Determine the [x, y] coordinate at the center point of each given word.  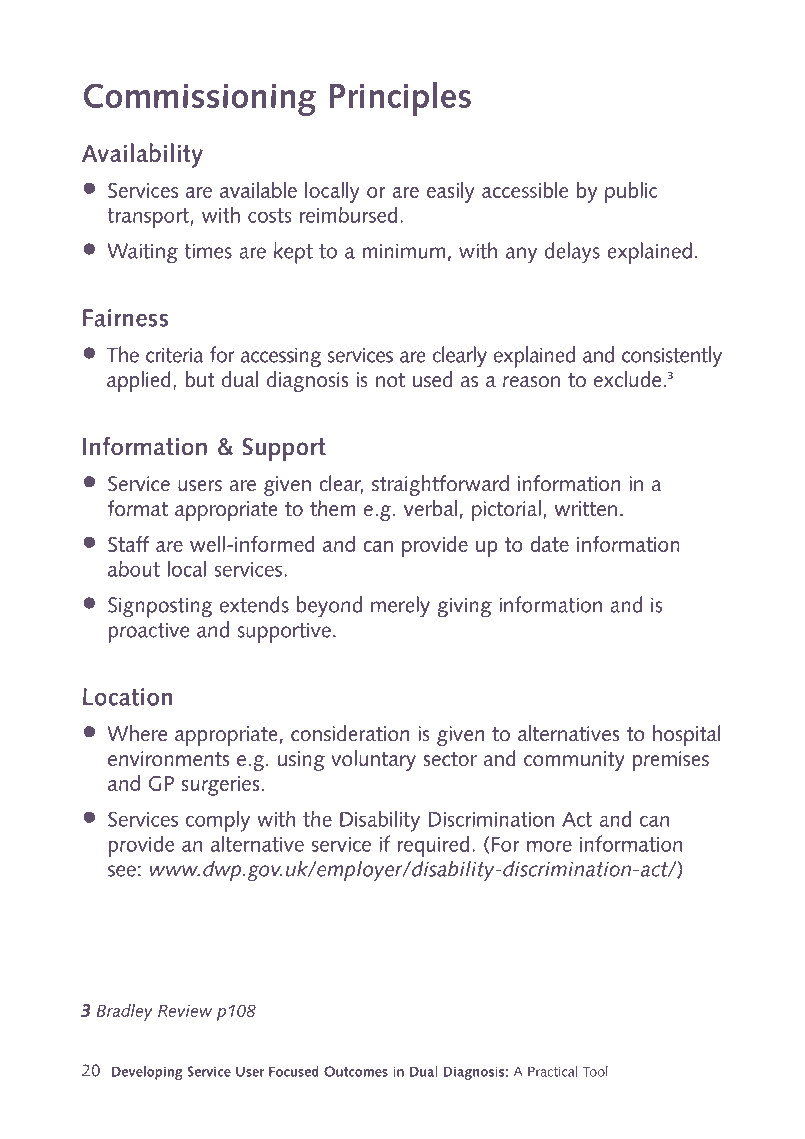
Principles [400, 99]
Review [185, 1011]
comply [218, 821]
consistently [672, 356]
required [433, 846]
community [574, 761]
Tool [595, 1071]
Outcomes [356, 1071]
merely [400, 606]
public [631, 192]
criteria [175, 355]
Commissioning [200, 99]
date [549, 544]
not [390, 380]
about [134, 568]
